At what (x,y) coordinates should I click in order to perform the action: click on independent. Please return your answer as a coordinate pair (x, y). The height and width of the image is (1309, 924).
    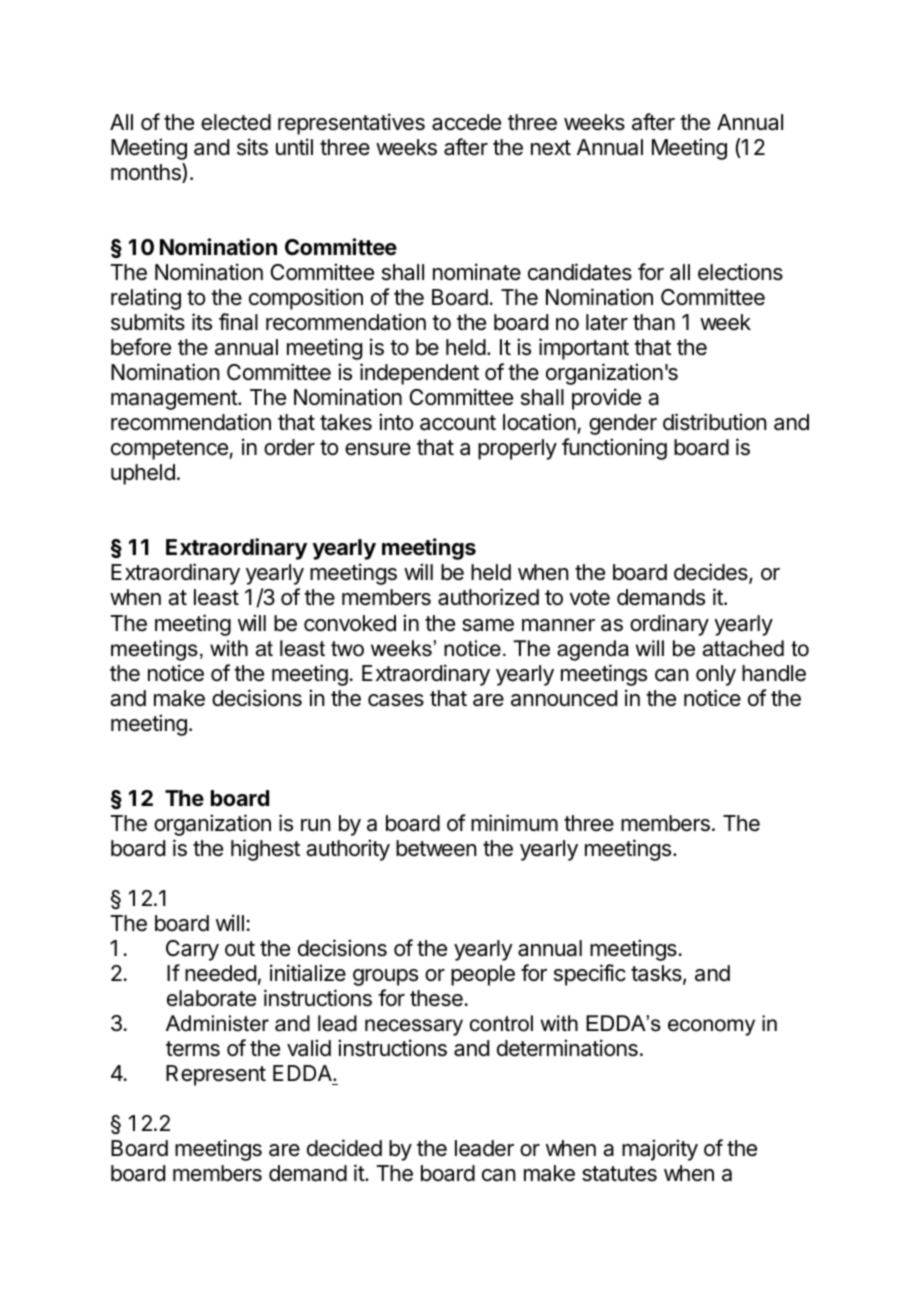
    Looking at the image, I should click on (419, 374).
